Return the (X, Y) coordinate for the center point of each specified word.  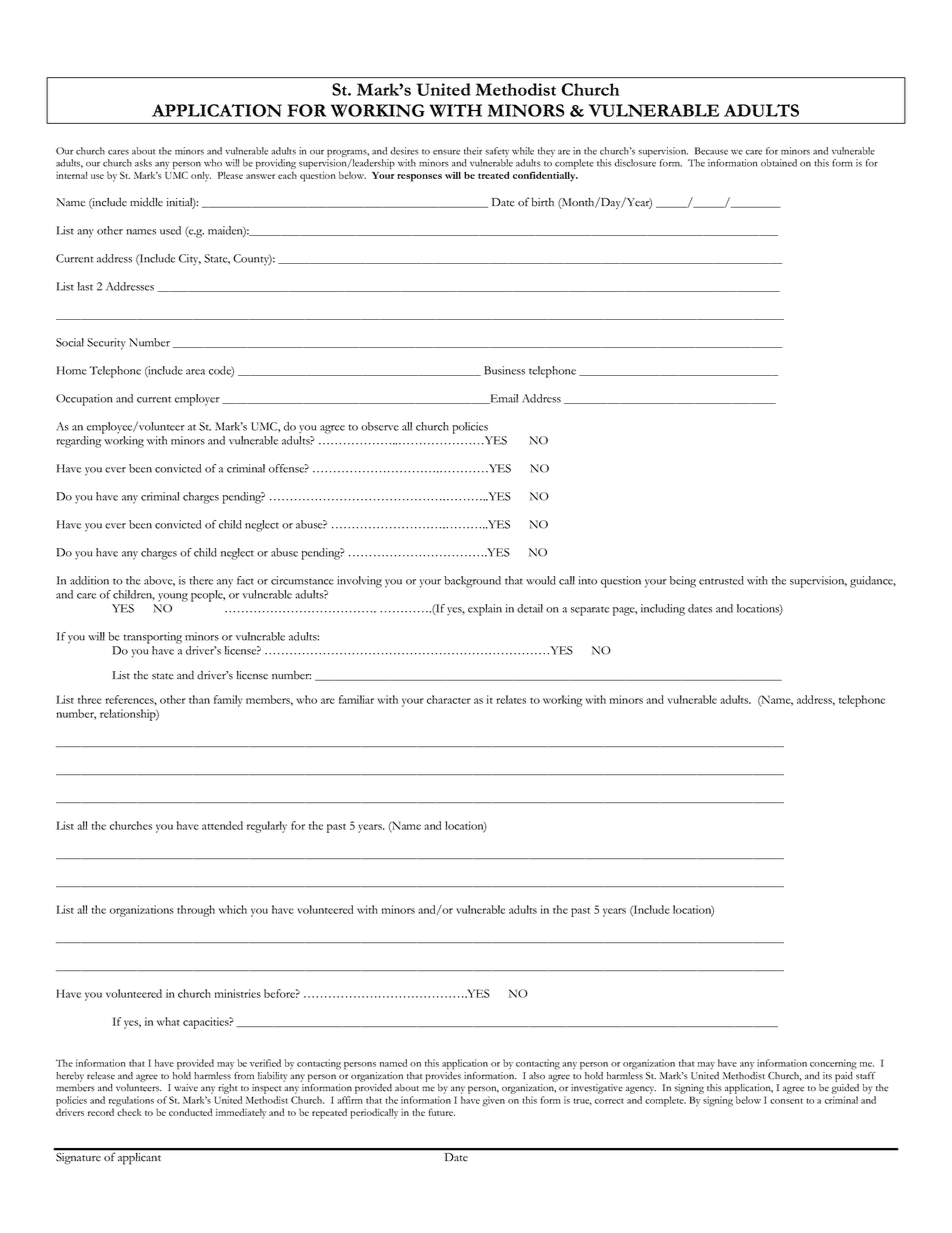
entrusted (721, 580)
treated (494, 175)
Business (504, 370)
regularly (267, 827)
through (196, 911)
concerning (833, 1064)
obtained (779, 163)
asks (143, 163)
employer (197, 400)
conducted (190, 1112)
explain (485, 610)
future (442, 1112)
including (663, 610)
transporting (152, 638)
